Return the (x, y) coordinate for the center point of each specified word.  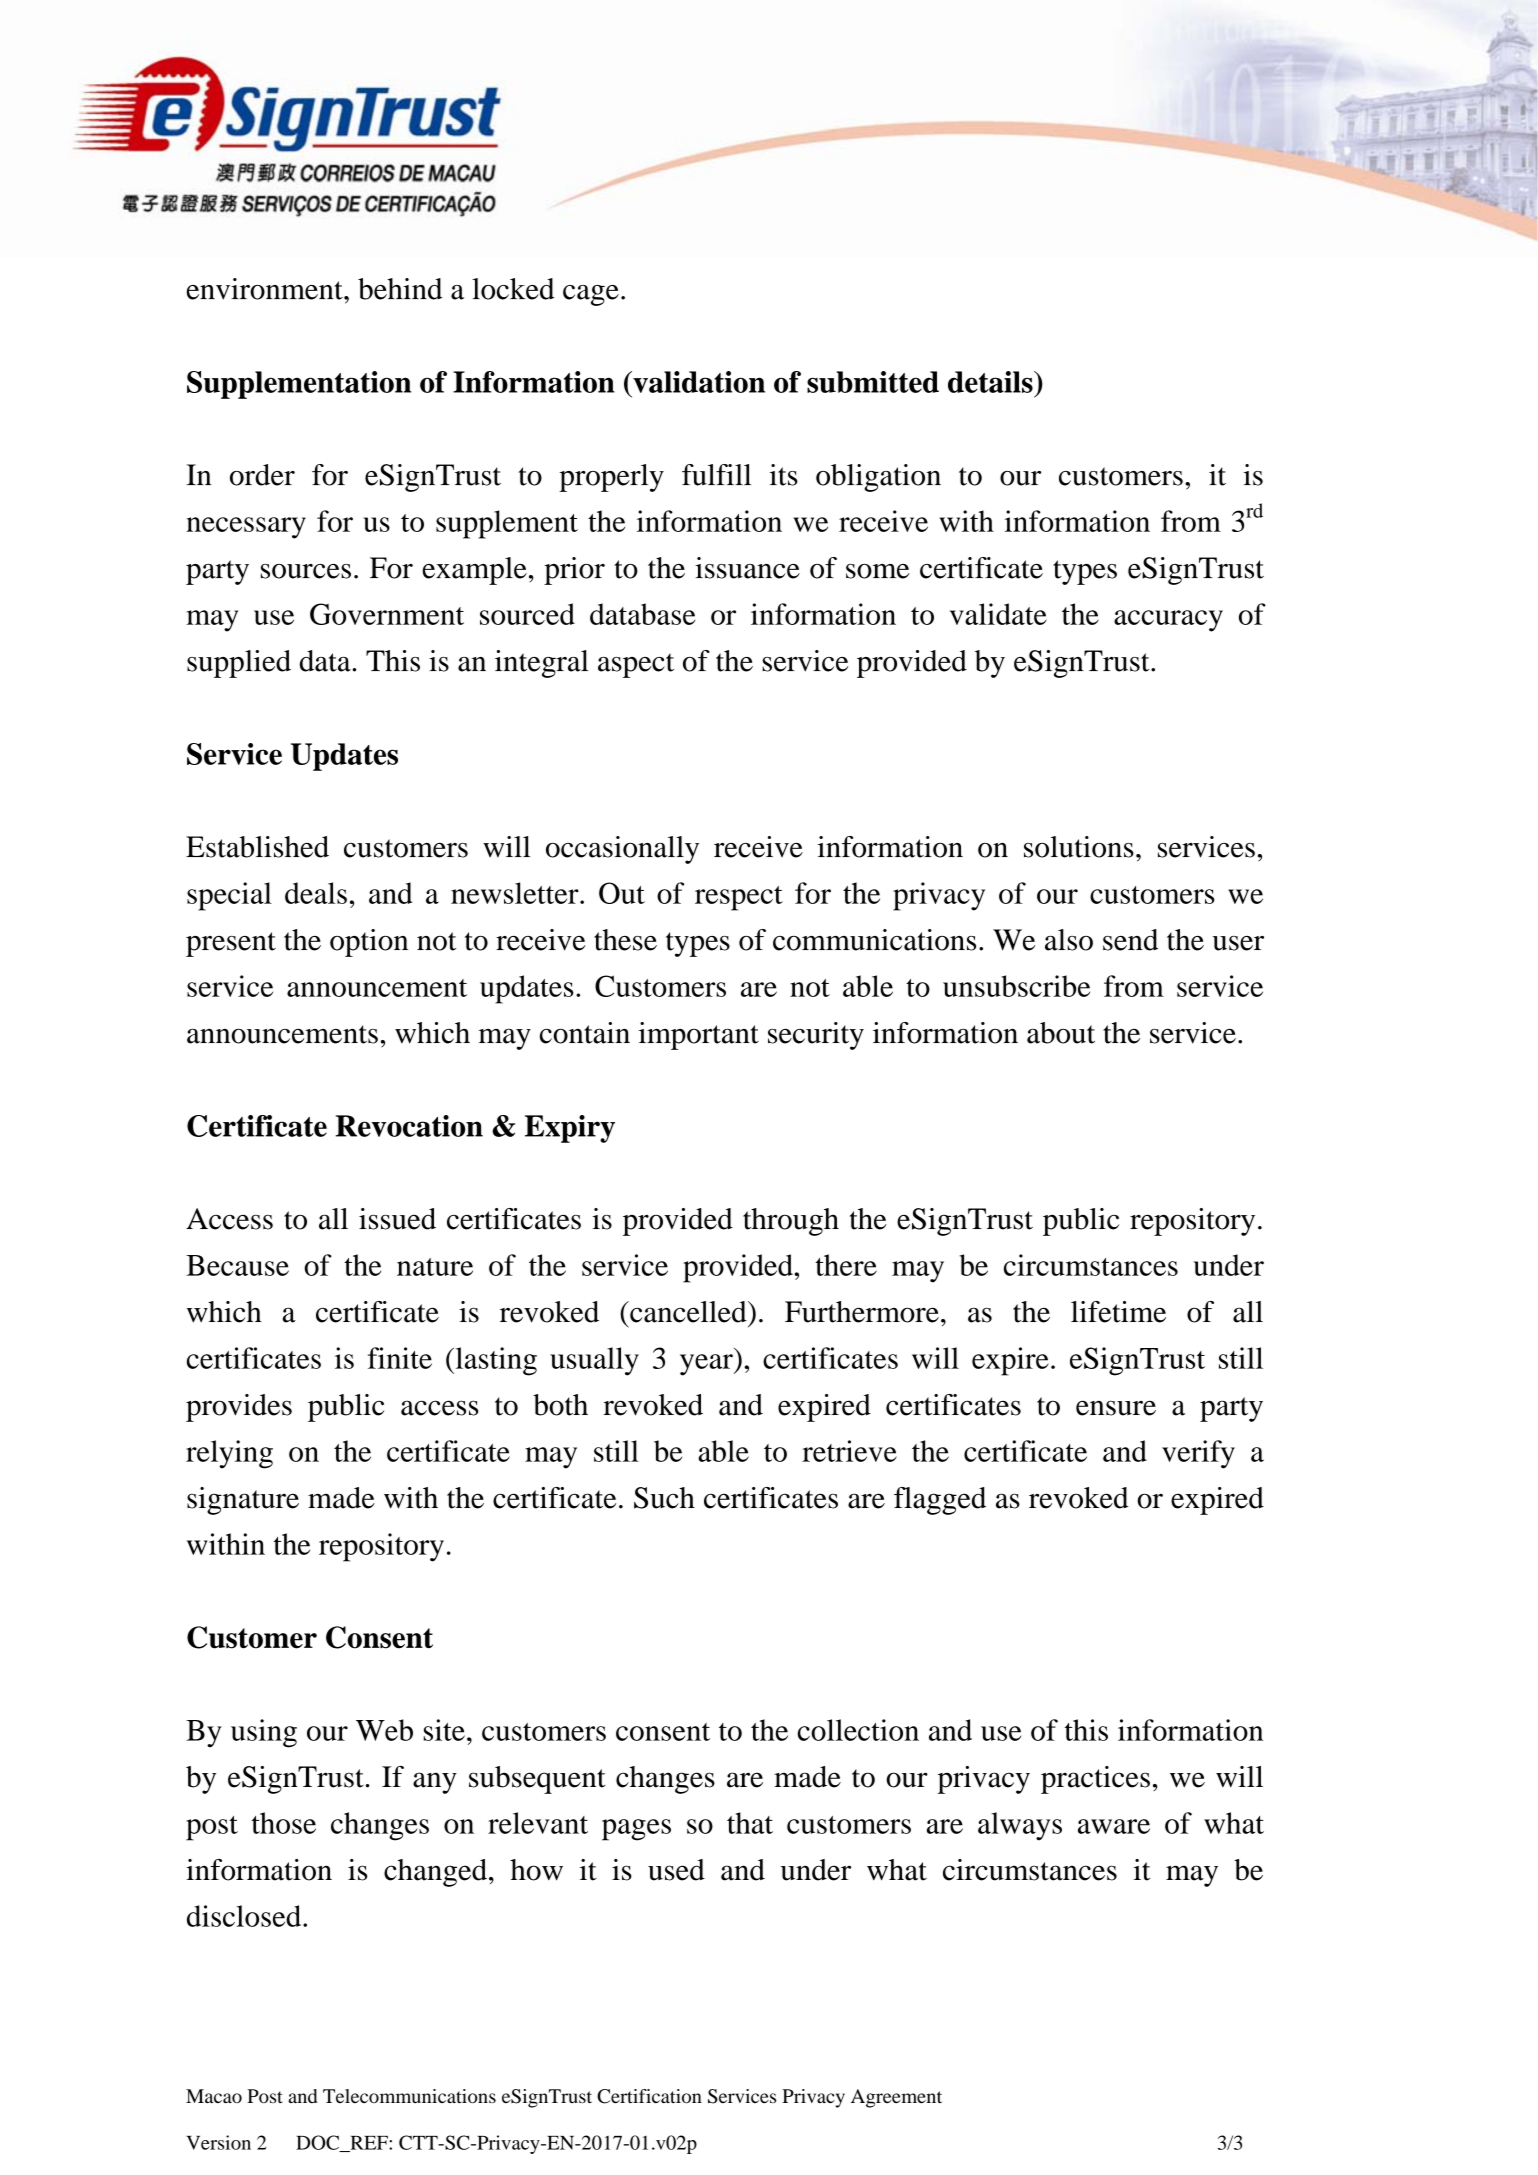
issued (397, 1219)
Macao (214, 2096)
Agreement (896, 2098)
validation (698, 382)
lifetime (1118, 1312)
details (991, 382)
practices (1095, 1780)
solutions (1079, 847)
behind (400, 289)
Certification (649, 2096)
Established (257, 847)
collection (858, 1730)
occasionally (622, 850)
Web (384, 1730)
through (791, 1222)
